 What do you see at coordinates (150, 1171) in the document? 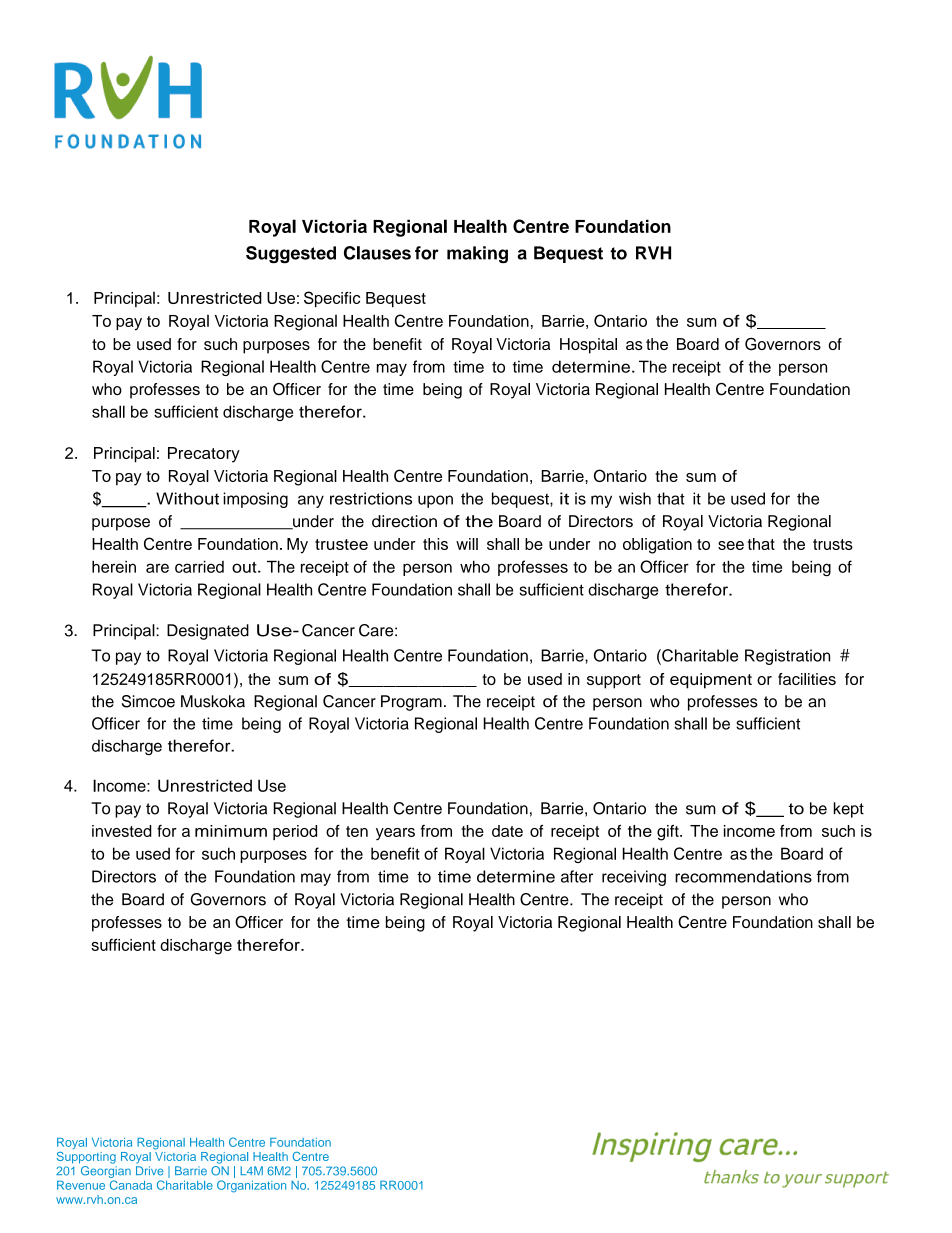
I see `Drive` at bounding box center [150, 1171].
